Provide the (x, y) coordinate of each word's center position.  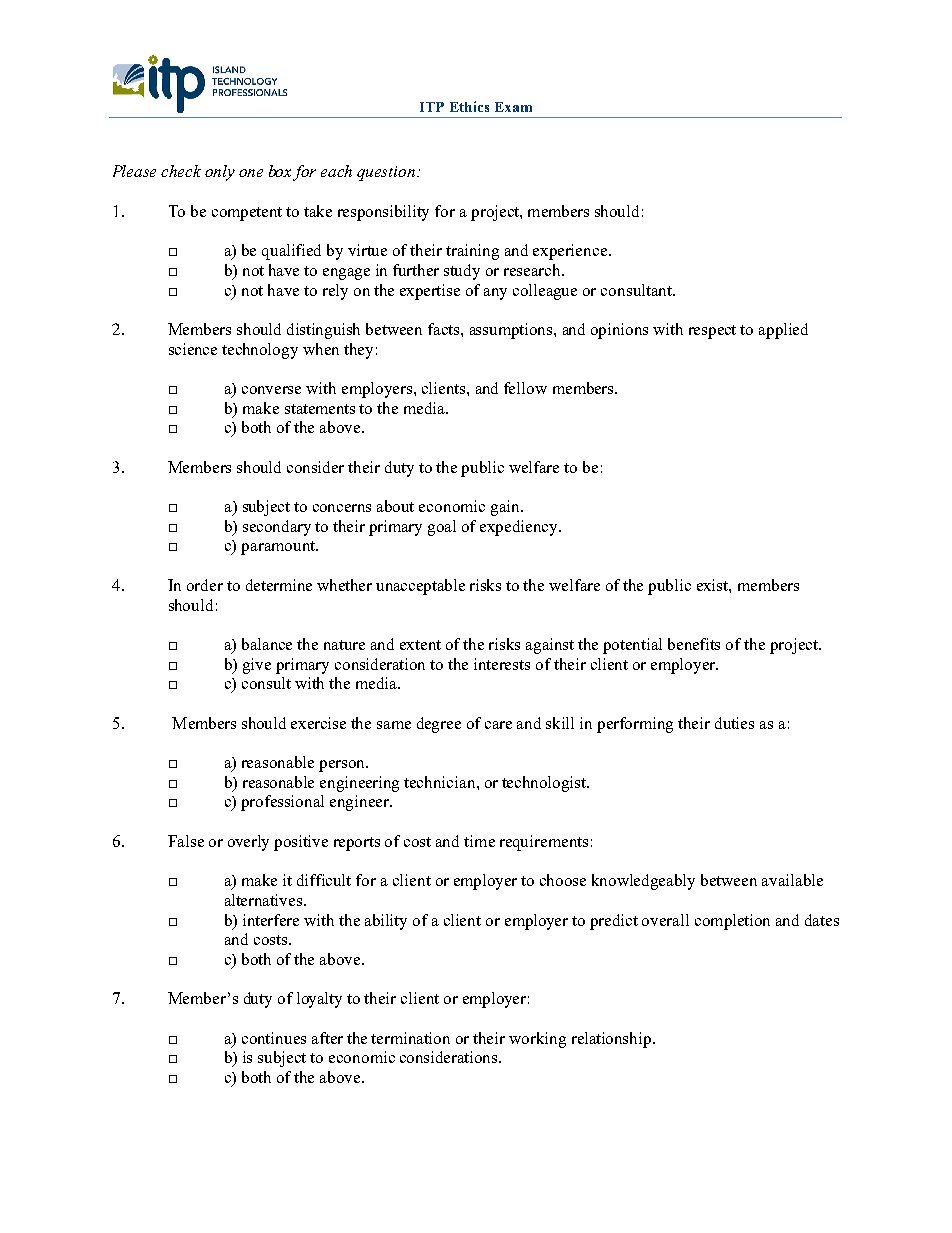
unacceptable (420, 587)
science (193, 349)
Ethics (469, 106)
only (220, 173)
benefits (694, 644)
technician (441, 782)
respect (712, 332)
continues (274, 1038)
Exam (513, 107)
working (537, 1040)
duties (734, 723)
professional (282, 803)
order (205, 585)
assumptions (512, 331)
